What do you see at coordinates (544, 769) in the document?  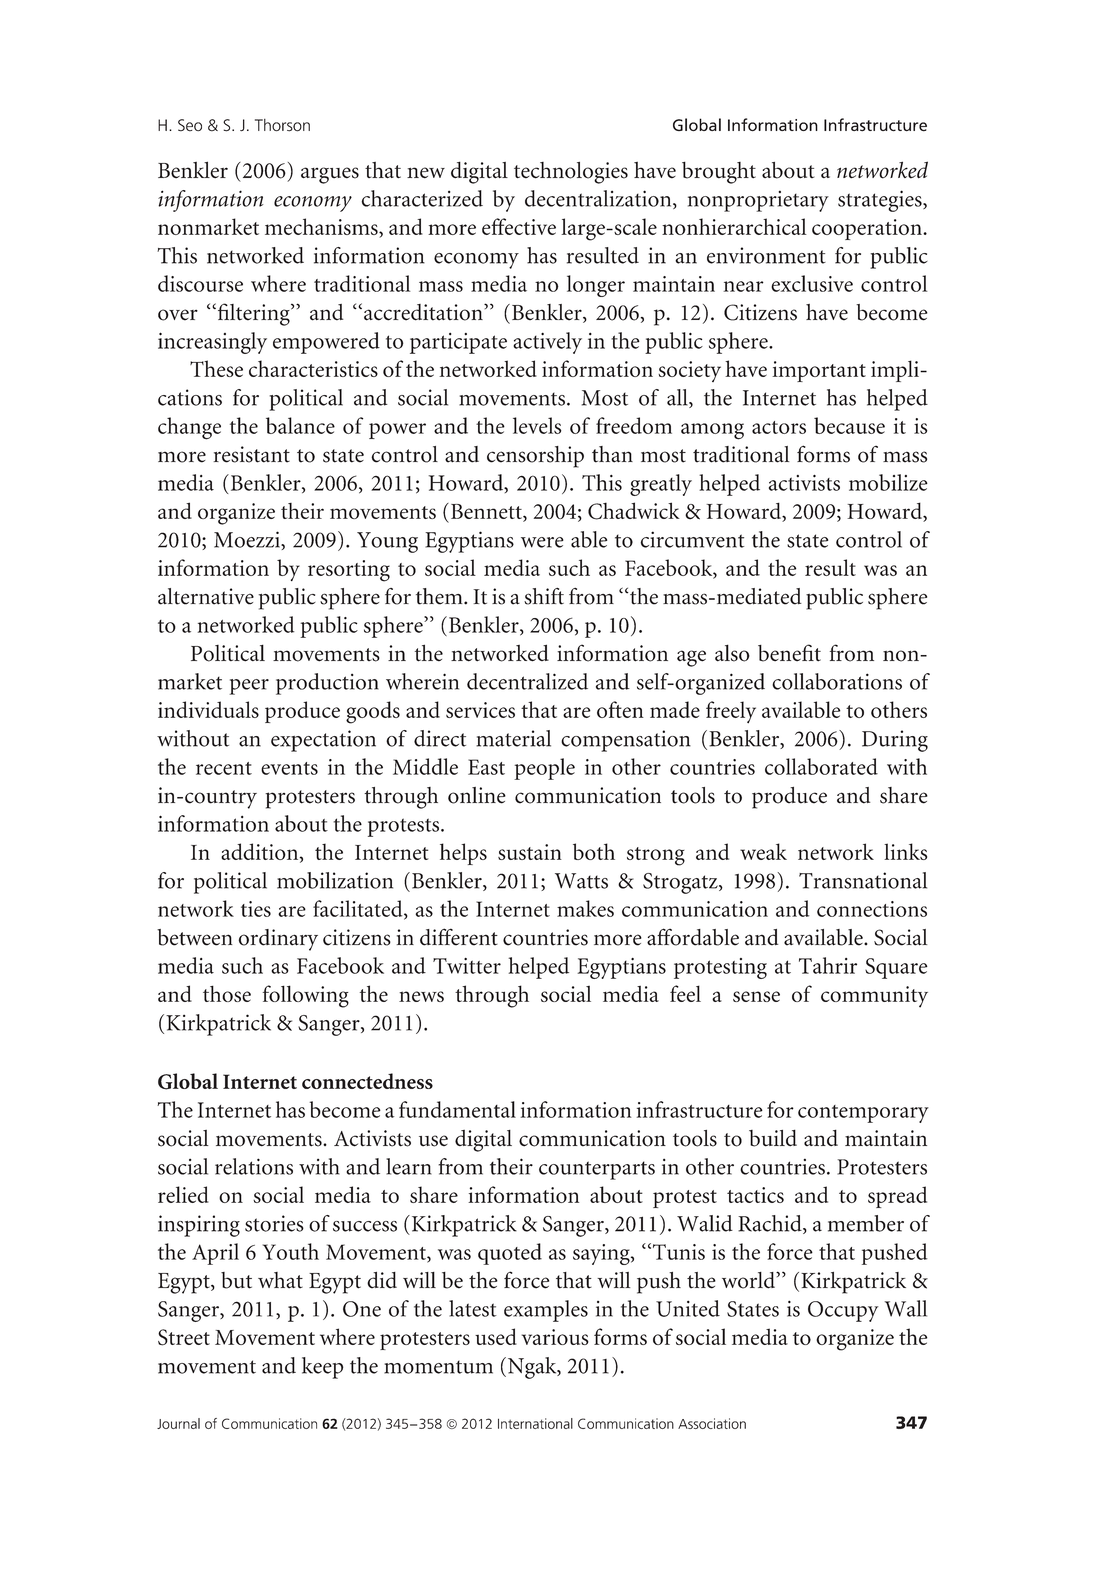 I see `people` at bounding box center [544, 769].
